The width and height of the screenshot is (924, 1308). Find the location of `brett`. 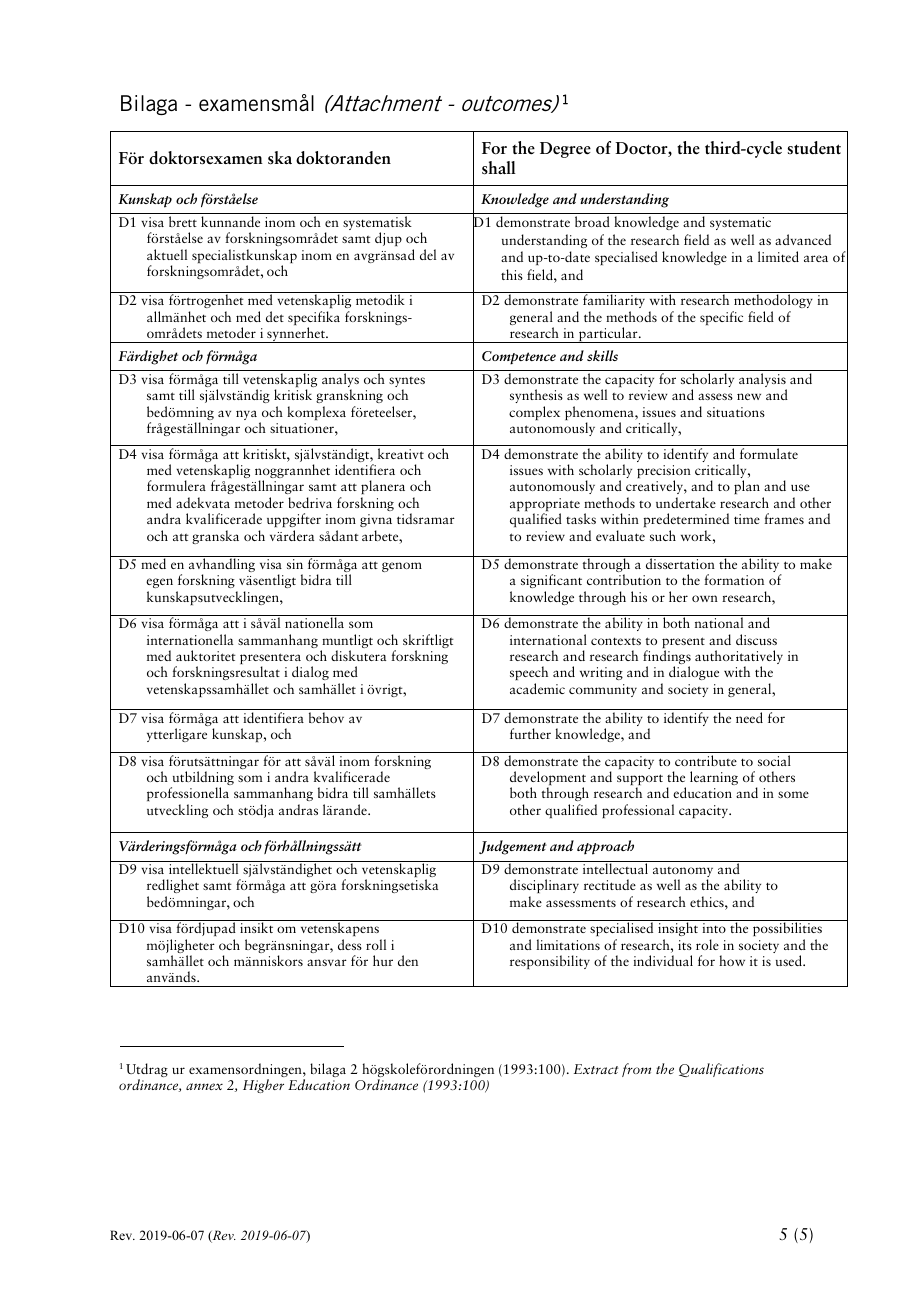

brett is located at coordinates (183, 221).
